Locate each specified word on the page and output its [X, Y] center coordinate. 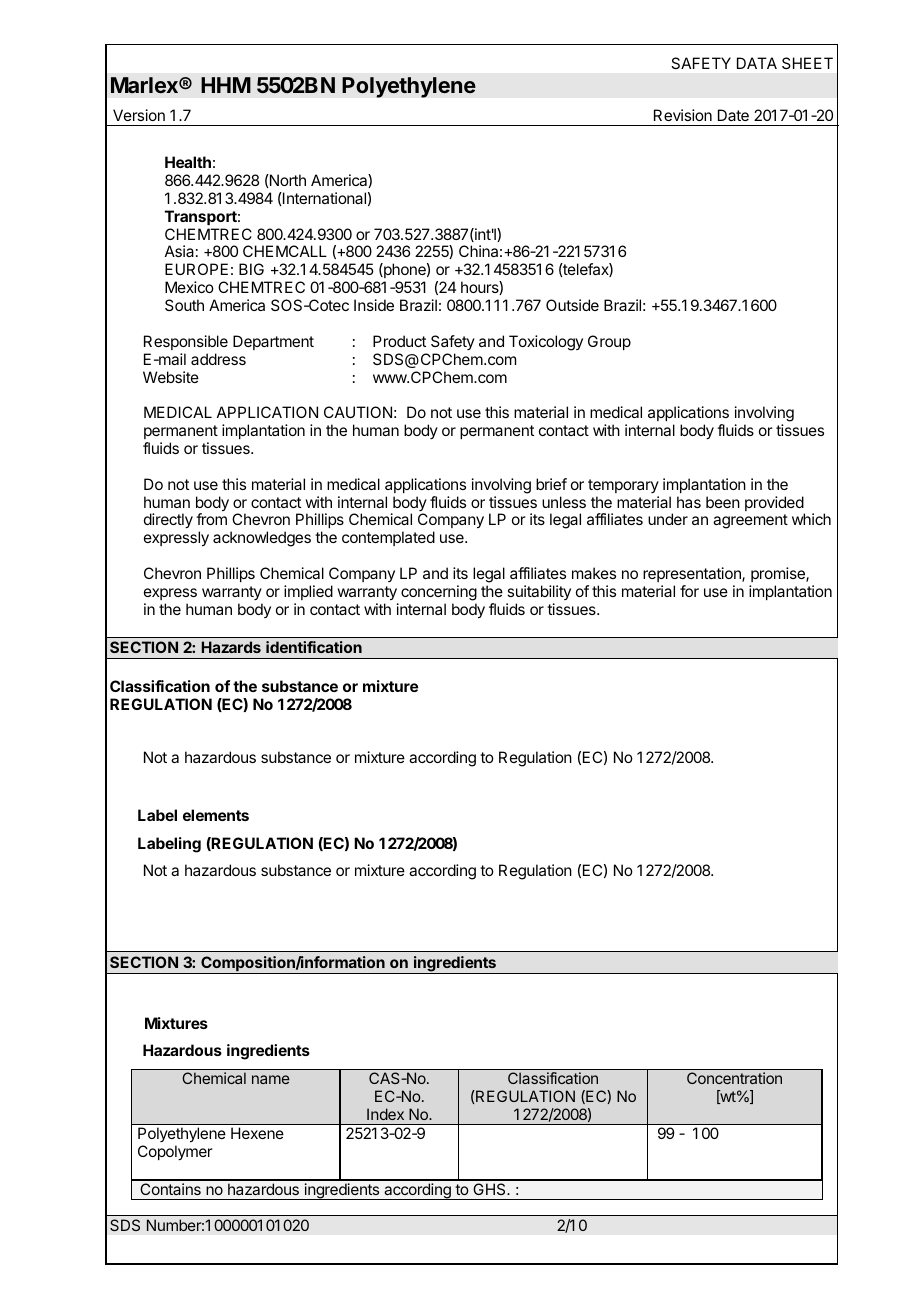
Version [139, 115]
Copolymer [175, 1153]
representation [693, 574]
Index [385, 1114]
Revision [683, 115]
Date [733, 115]
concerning [439, 593]
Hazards [231, 647]
